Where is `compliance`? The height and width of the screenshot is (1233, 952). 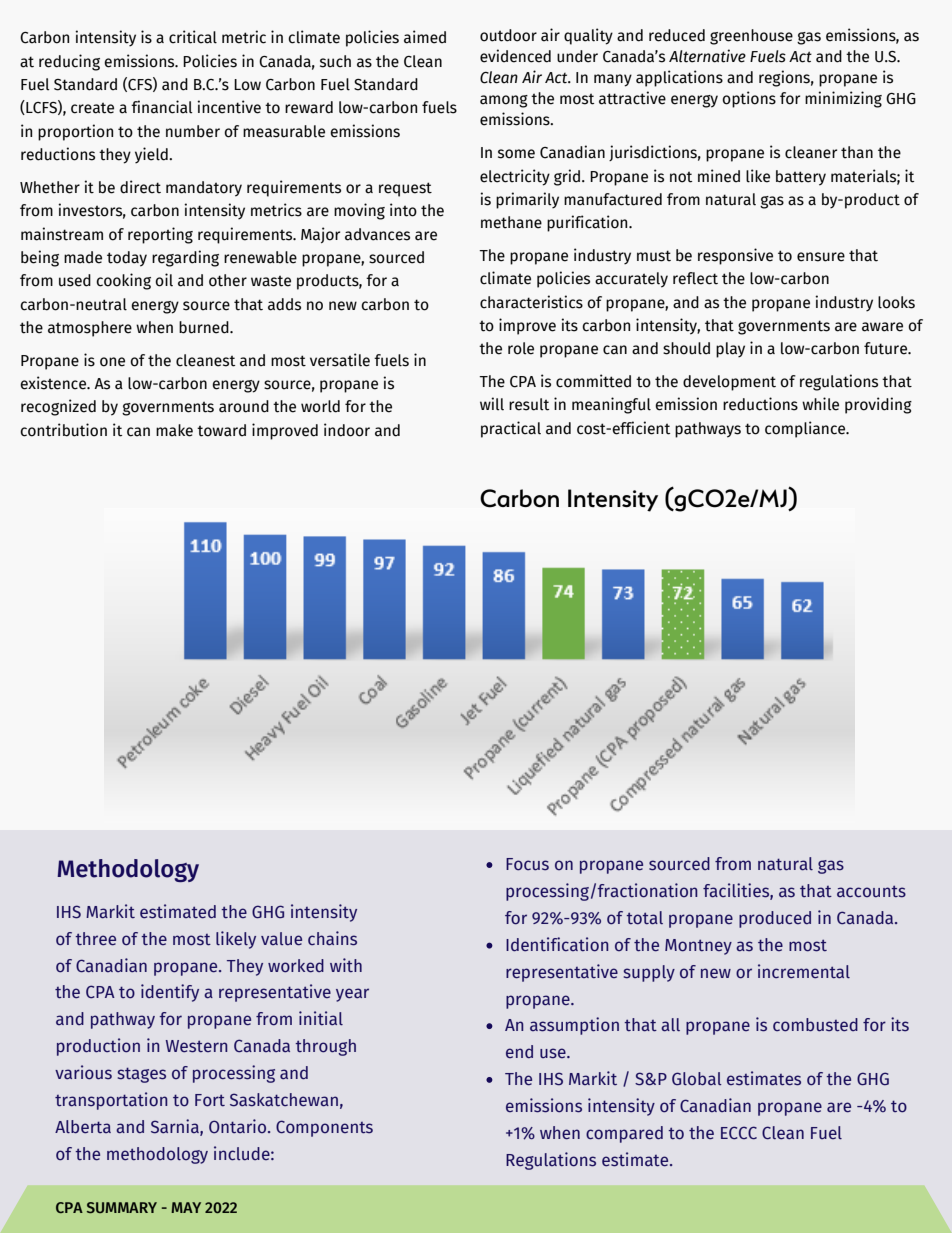
compliance is located at coordinates (806, 429).
